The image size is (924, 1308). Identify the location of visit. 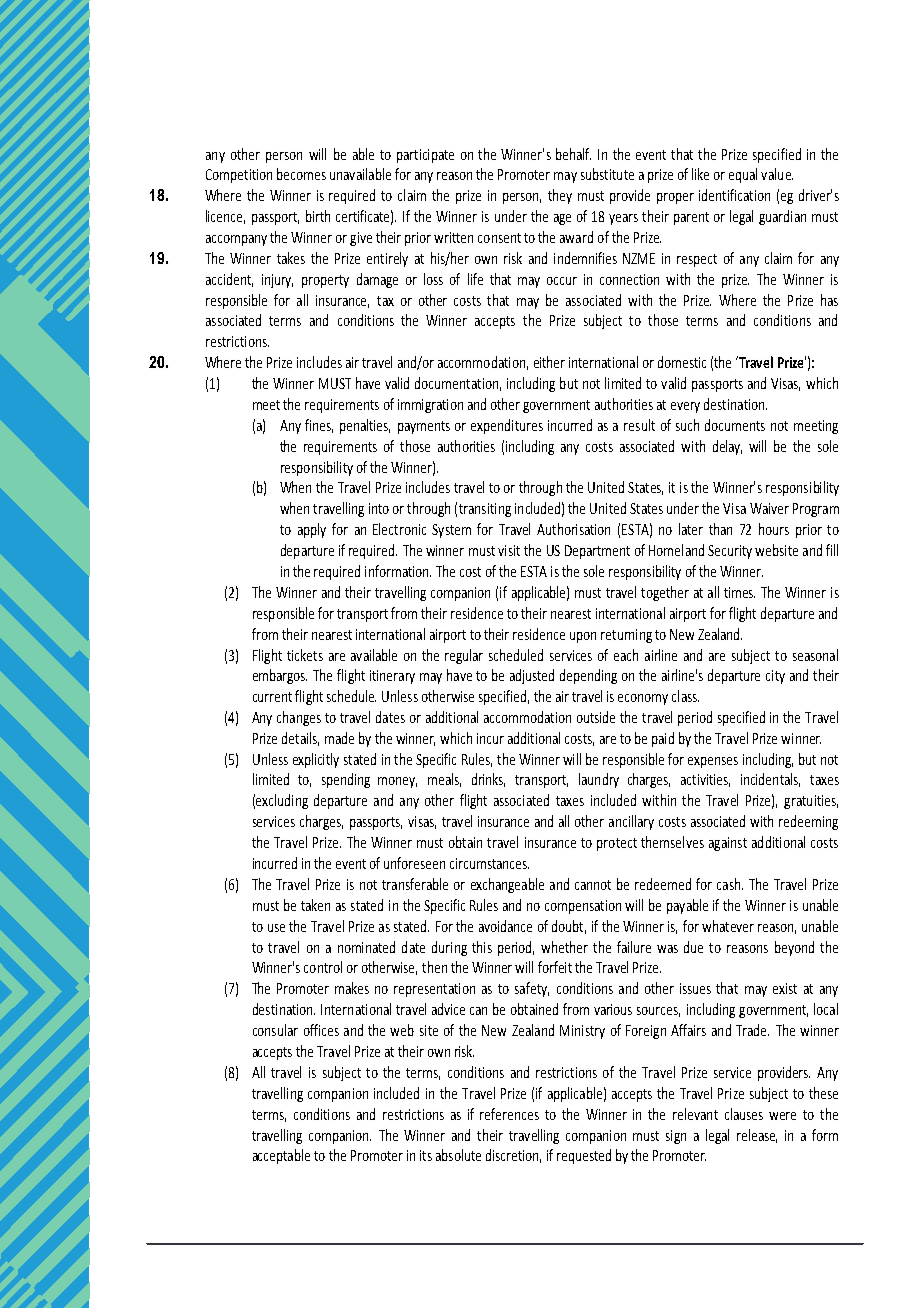
(509, 550).
